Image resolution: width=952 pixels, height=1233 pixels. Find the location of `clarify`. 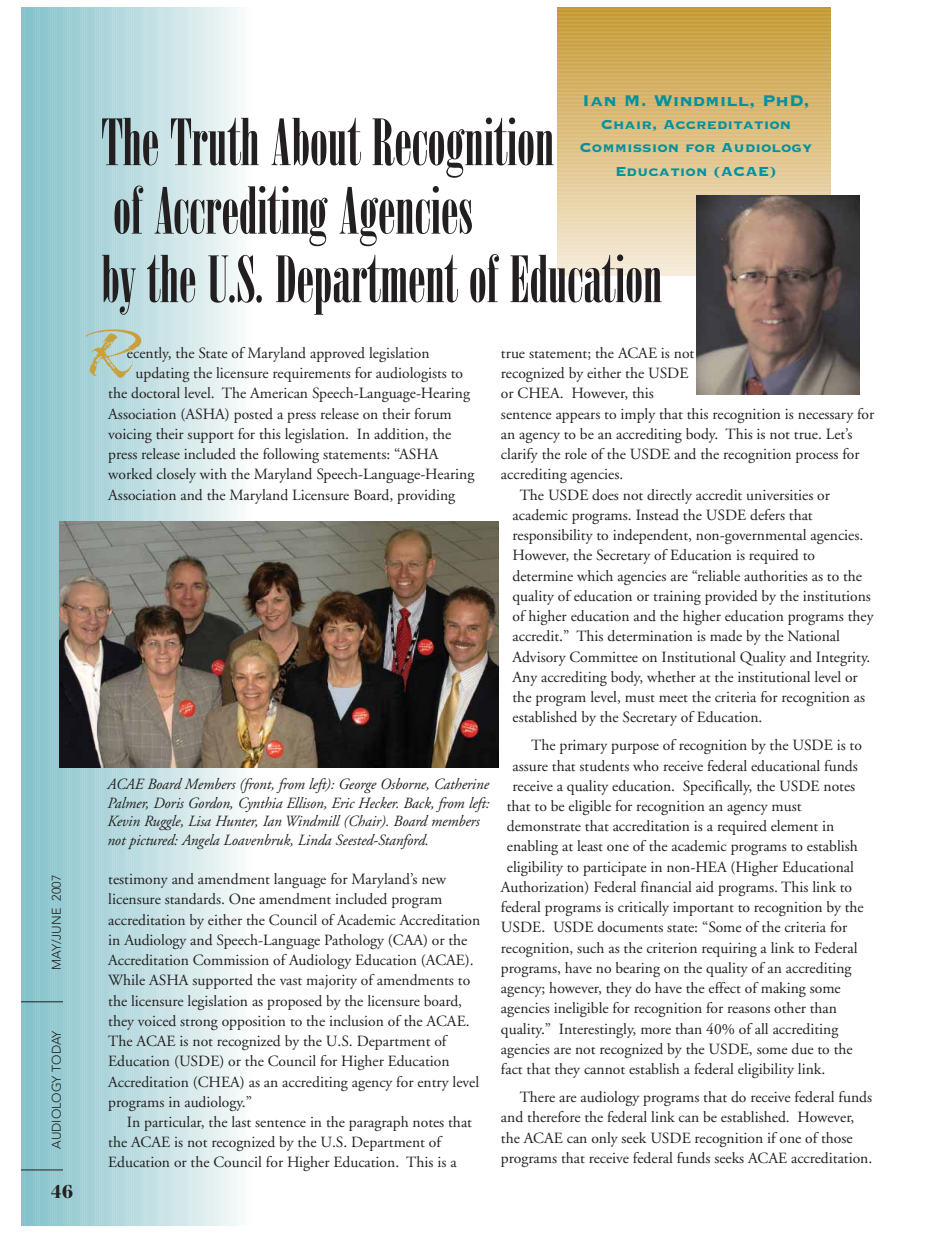

clarify is located at coordinates (519, 455).
